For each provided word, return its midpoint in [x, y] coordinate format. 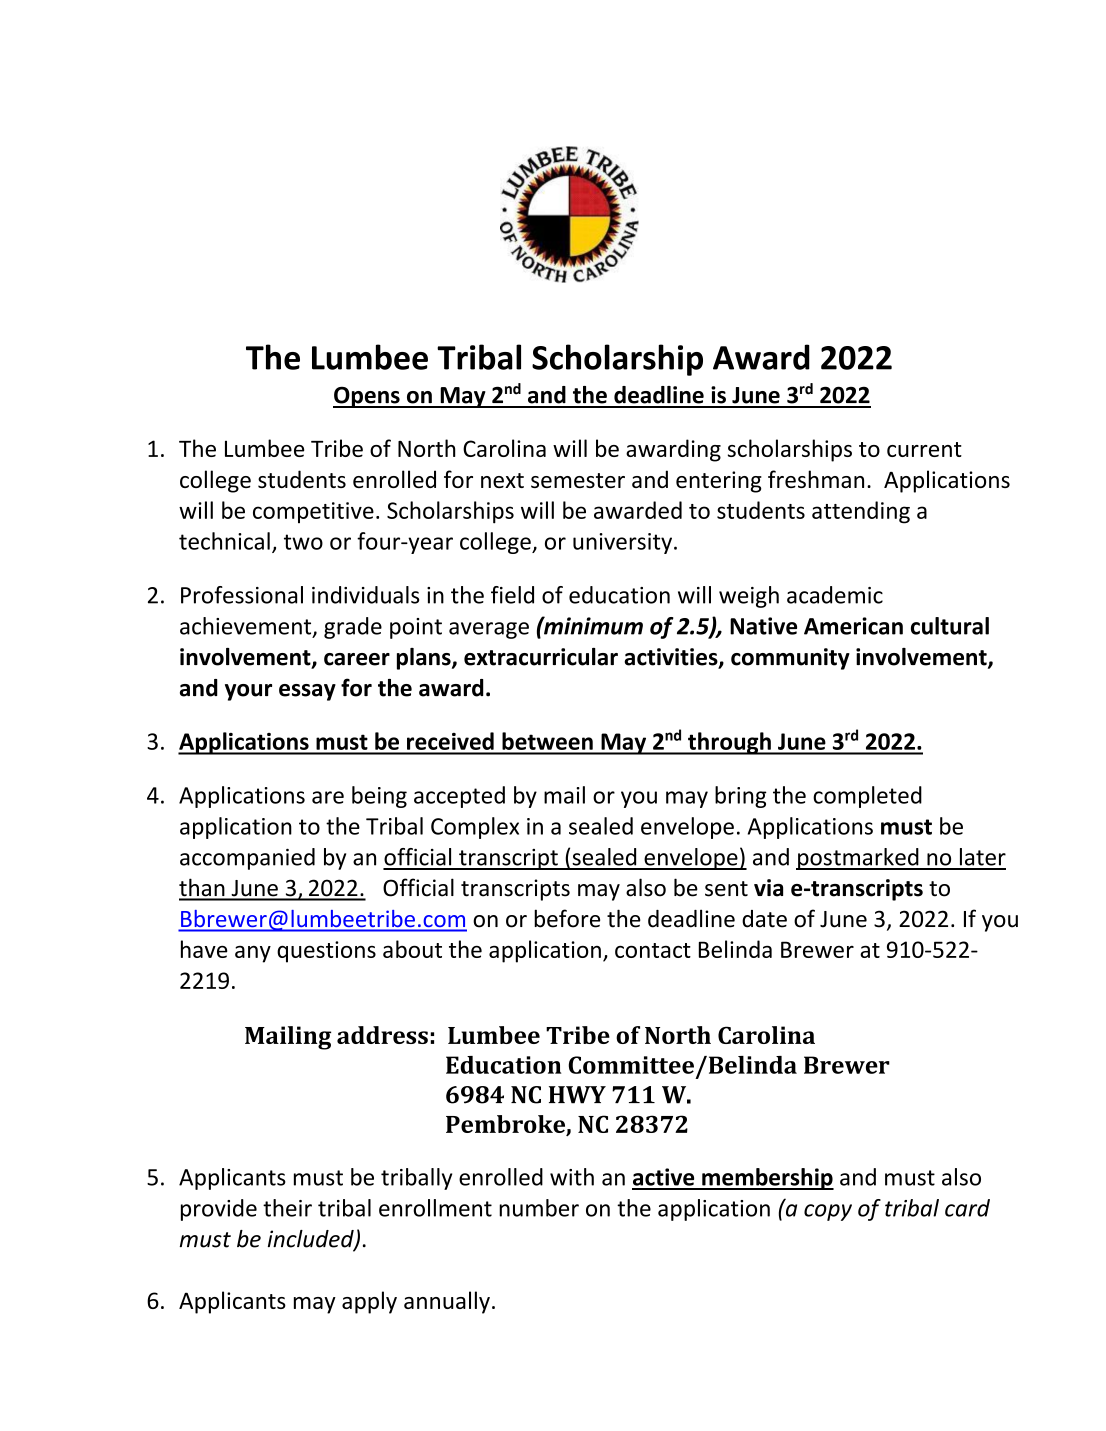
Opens [367, 397]
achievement [247, 627]
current [924, 449]
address [382, 1035]
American [853, 626]
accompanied [247, 859]
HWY [577, 1095]
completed [867, 797]
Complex [475, 828]
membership [767, 1179]
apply [369, 1302]
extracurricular [541, 657]
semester [578, 480]
